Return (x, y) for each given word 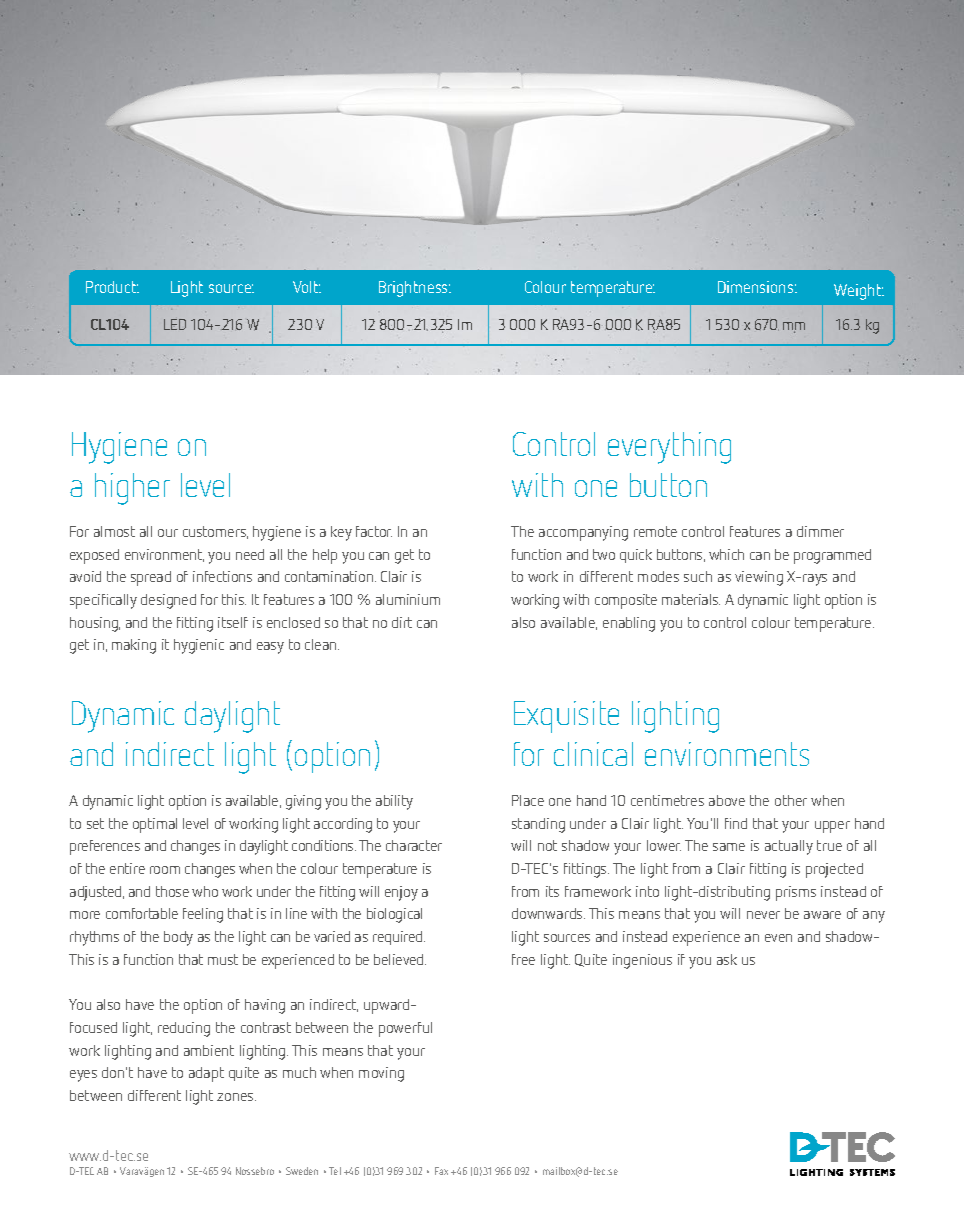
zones (236, 1097)
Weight (859, 292)
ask (727, 959)
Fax (441, 1171)
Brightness (414, 289)
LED (175, 324)
